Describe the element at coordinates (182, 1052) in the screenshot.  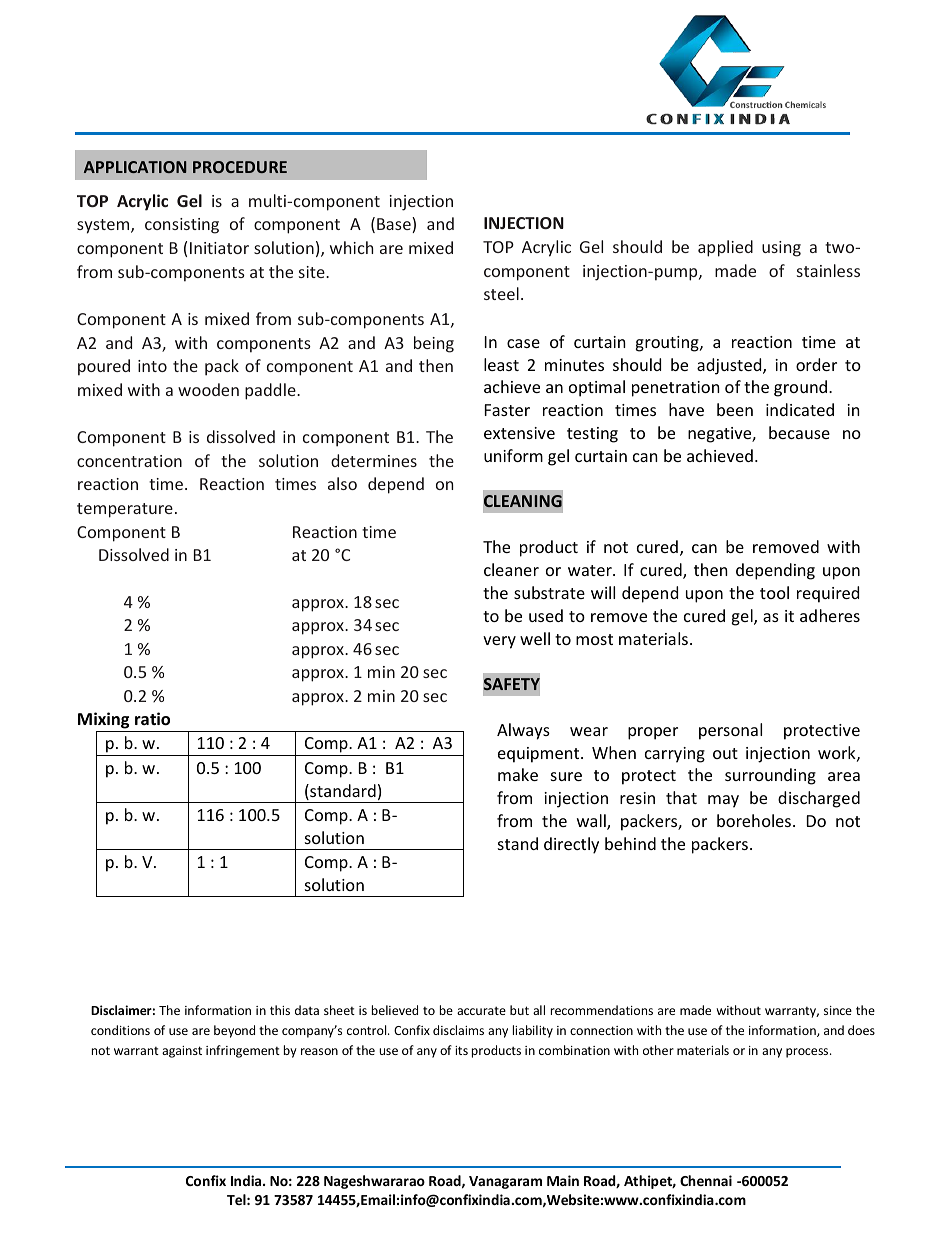
I see `against` at that location.
